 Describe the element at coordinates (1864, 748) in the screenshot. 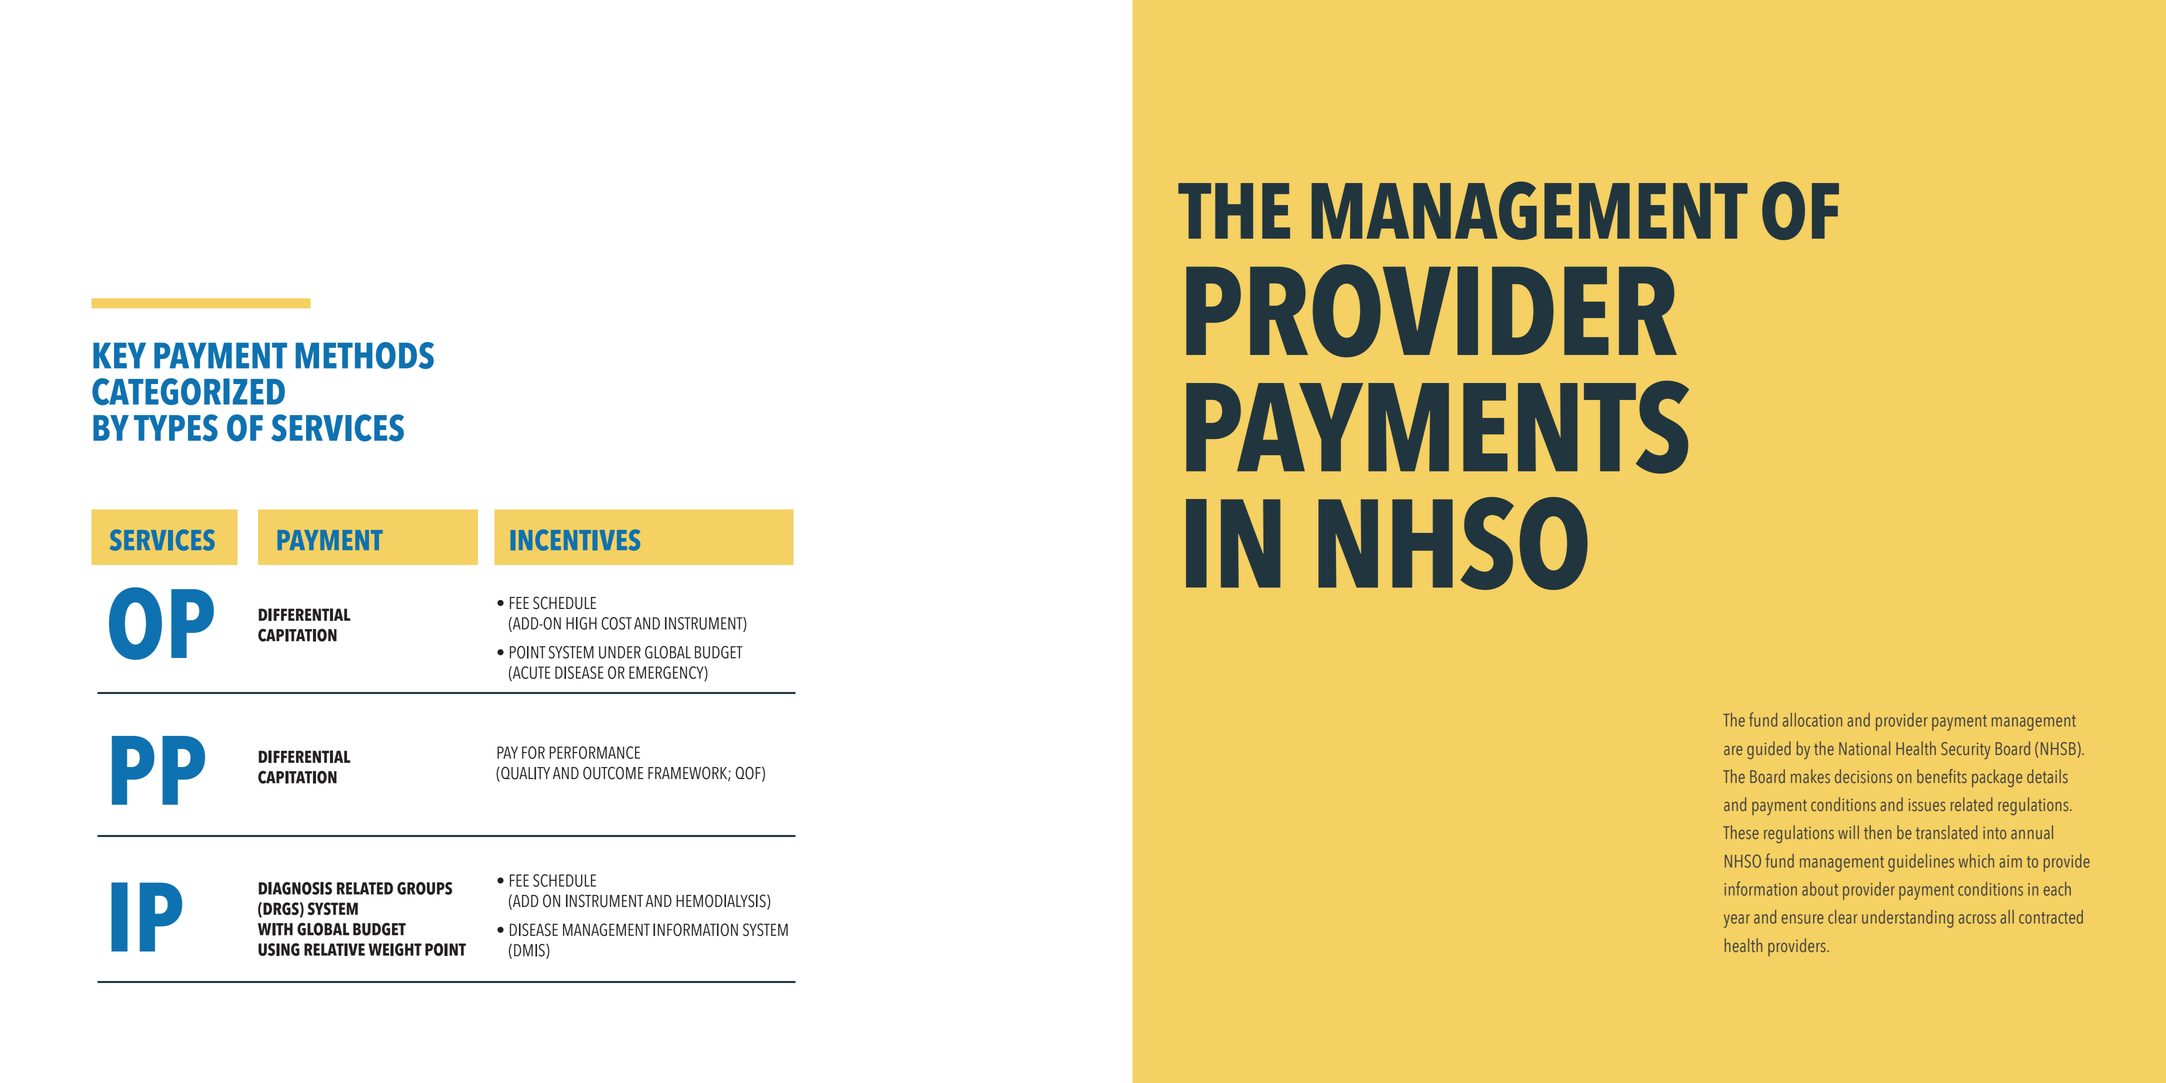

I see `National` at that location.
